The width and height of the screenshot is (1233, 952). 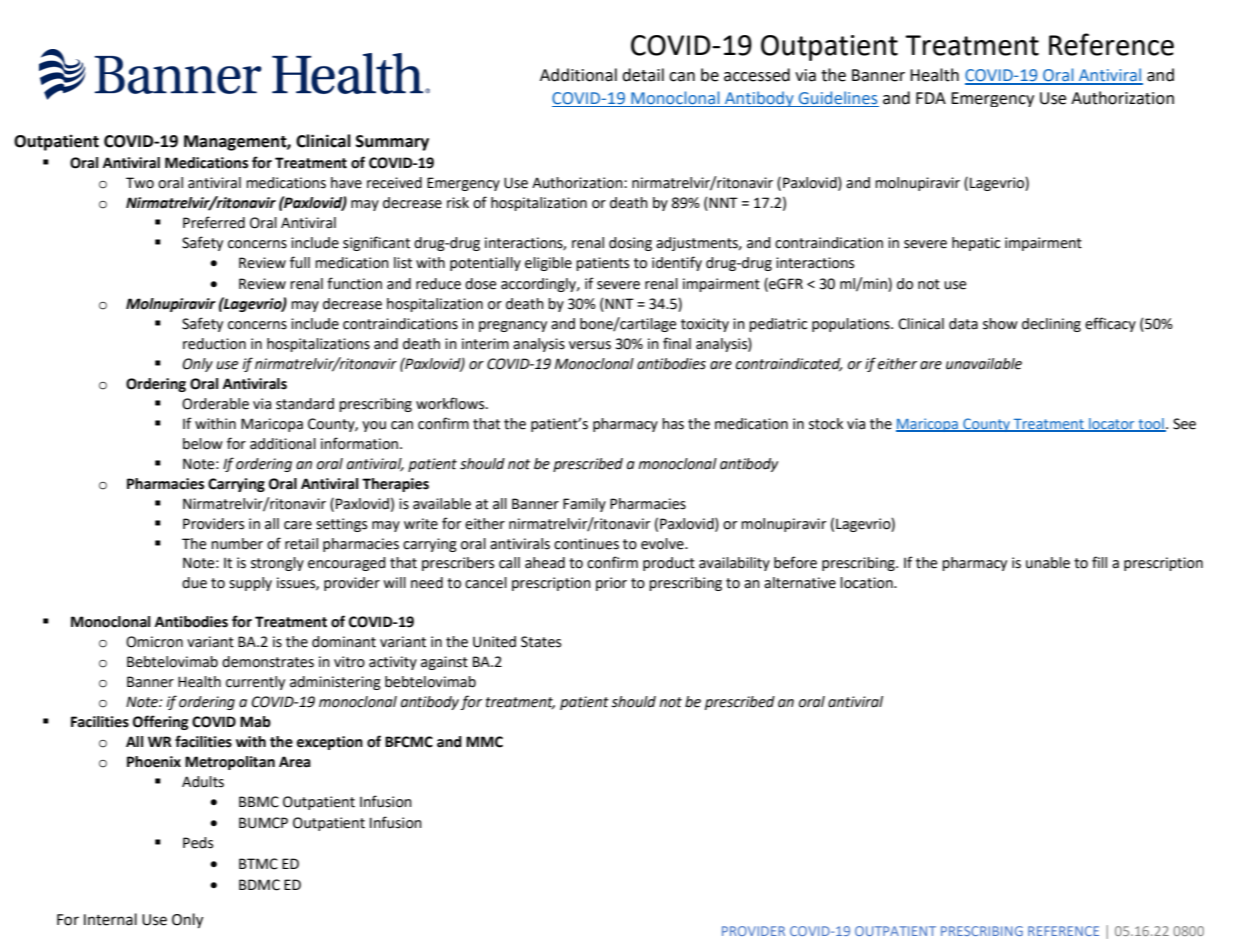 What do you see at coordinates (541, 642) in the screenshot?
I see `States` at bounding box center [541, 642].
